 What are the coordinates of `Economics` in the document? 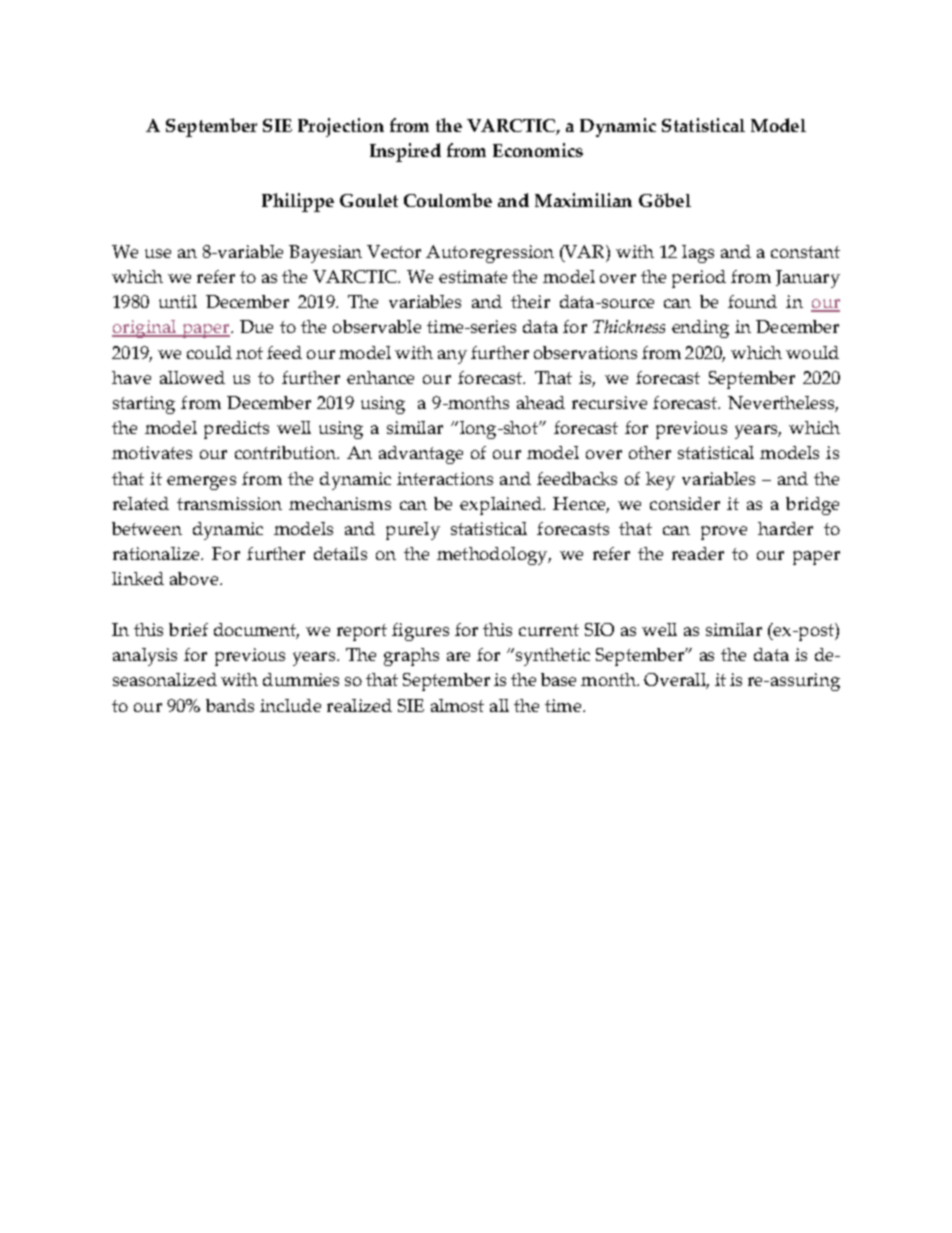 It's located at (538, 150).
